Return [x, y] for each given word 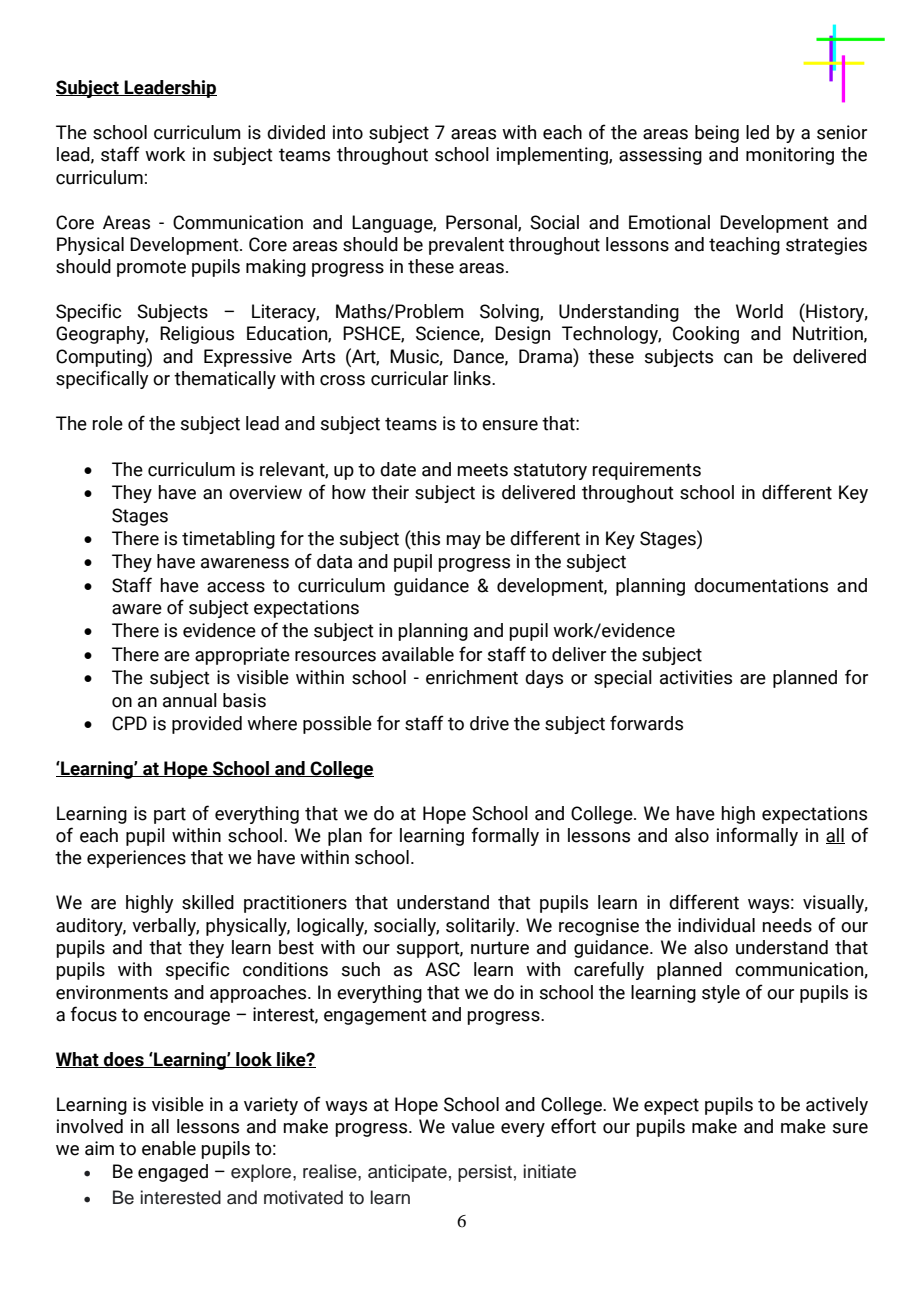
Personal [482, 223]
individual [716, 925]
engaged [173, 1173]
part [170, 815]
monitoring [790, 156]
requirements [646, 471]
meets [482, 470]
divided [296, 132]
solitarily [482, 927]
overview [265, 492]
